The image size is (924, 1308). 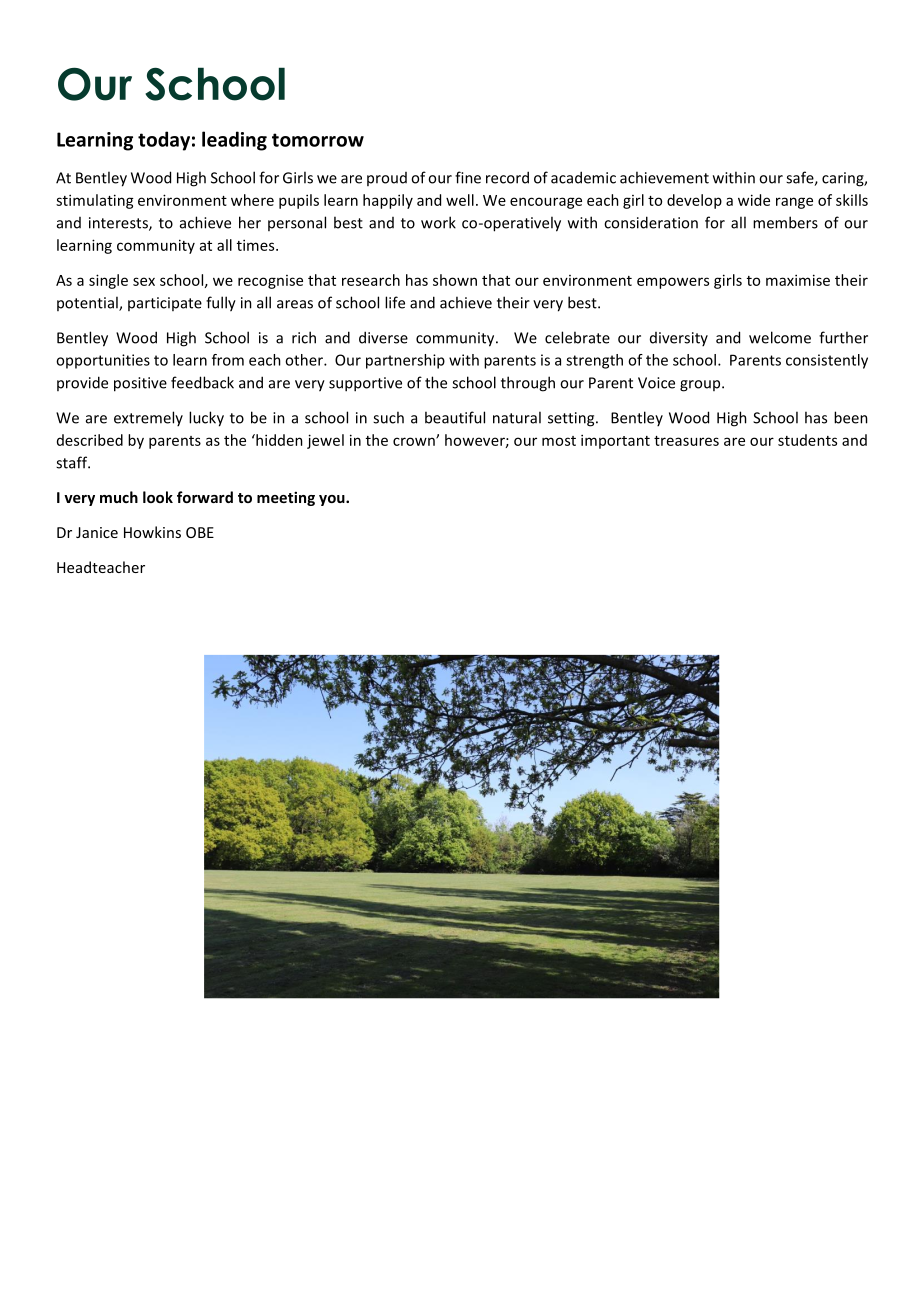 I want to click on times, so click(x=257, y=245).
